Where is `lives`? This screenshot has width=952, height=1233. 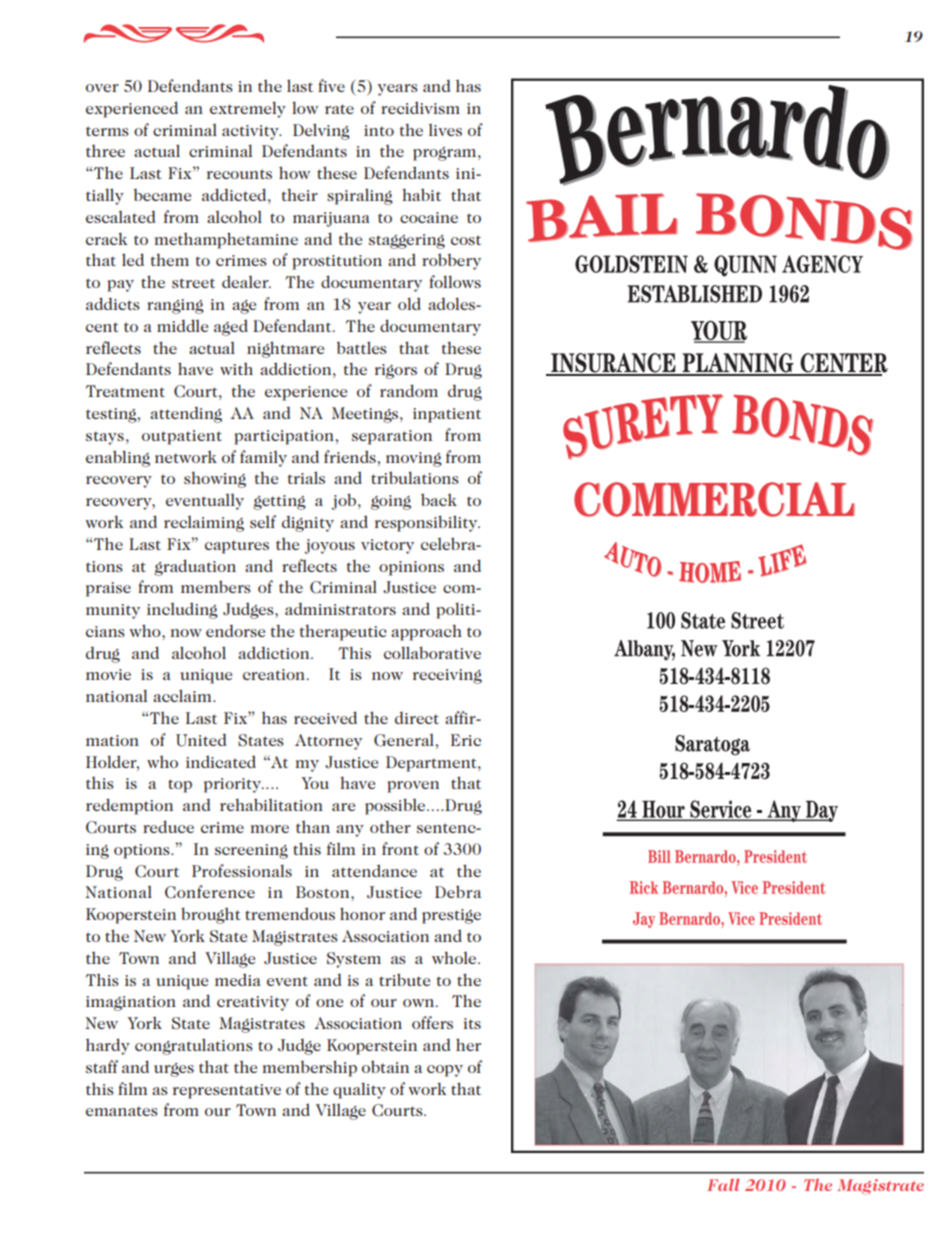
lives is located at coordinates (445, 130).
